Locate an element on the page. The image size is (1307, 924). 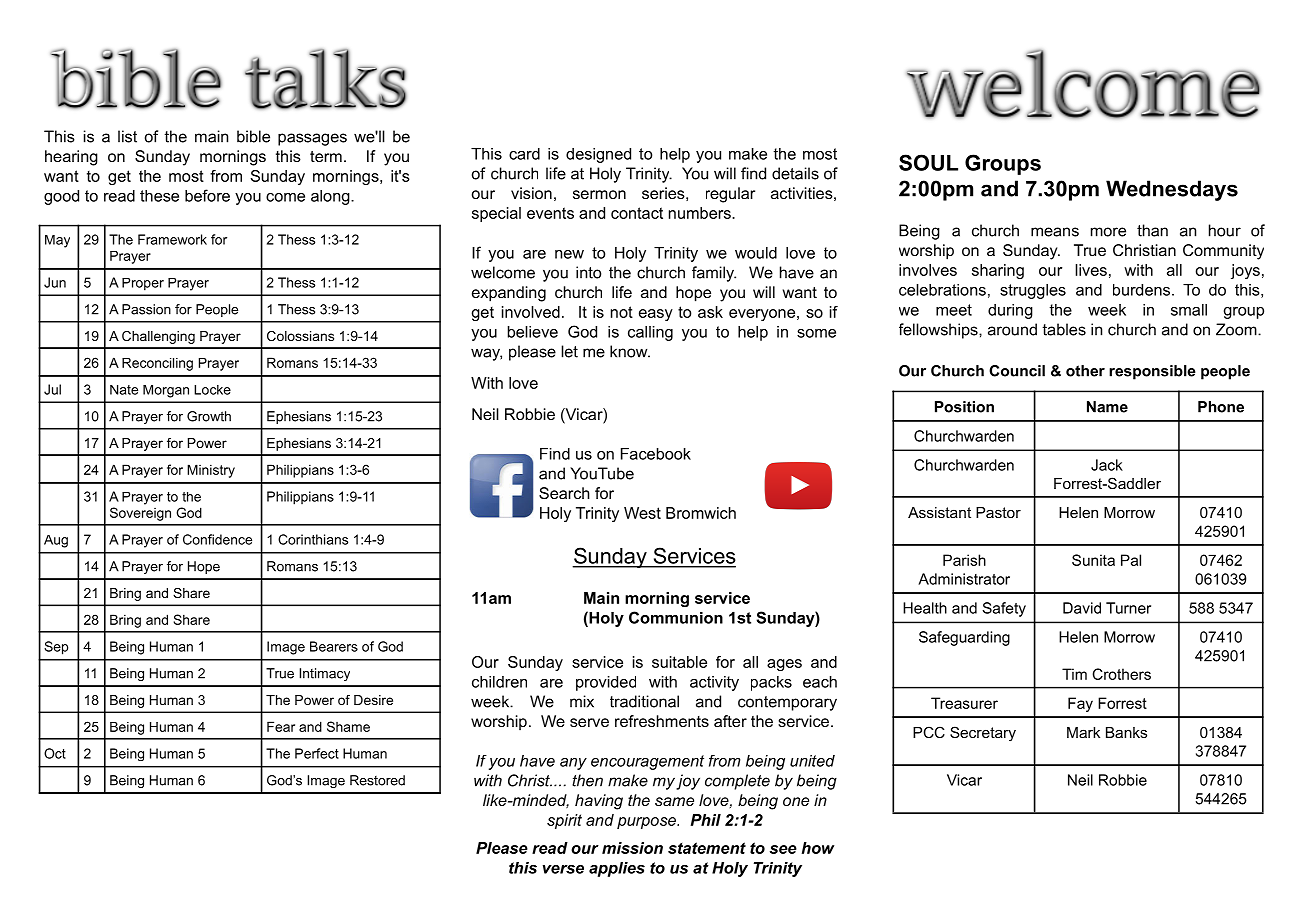
Challenging is located at coordinates (158, 337).
